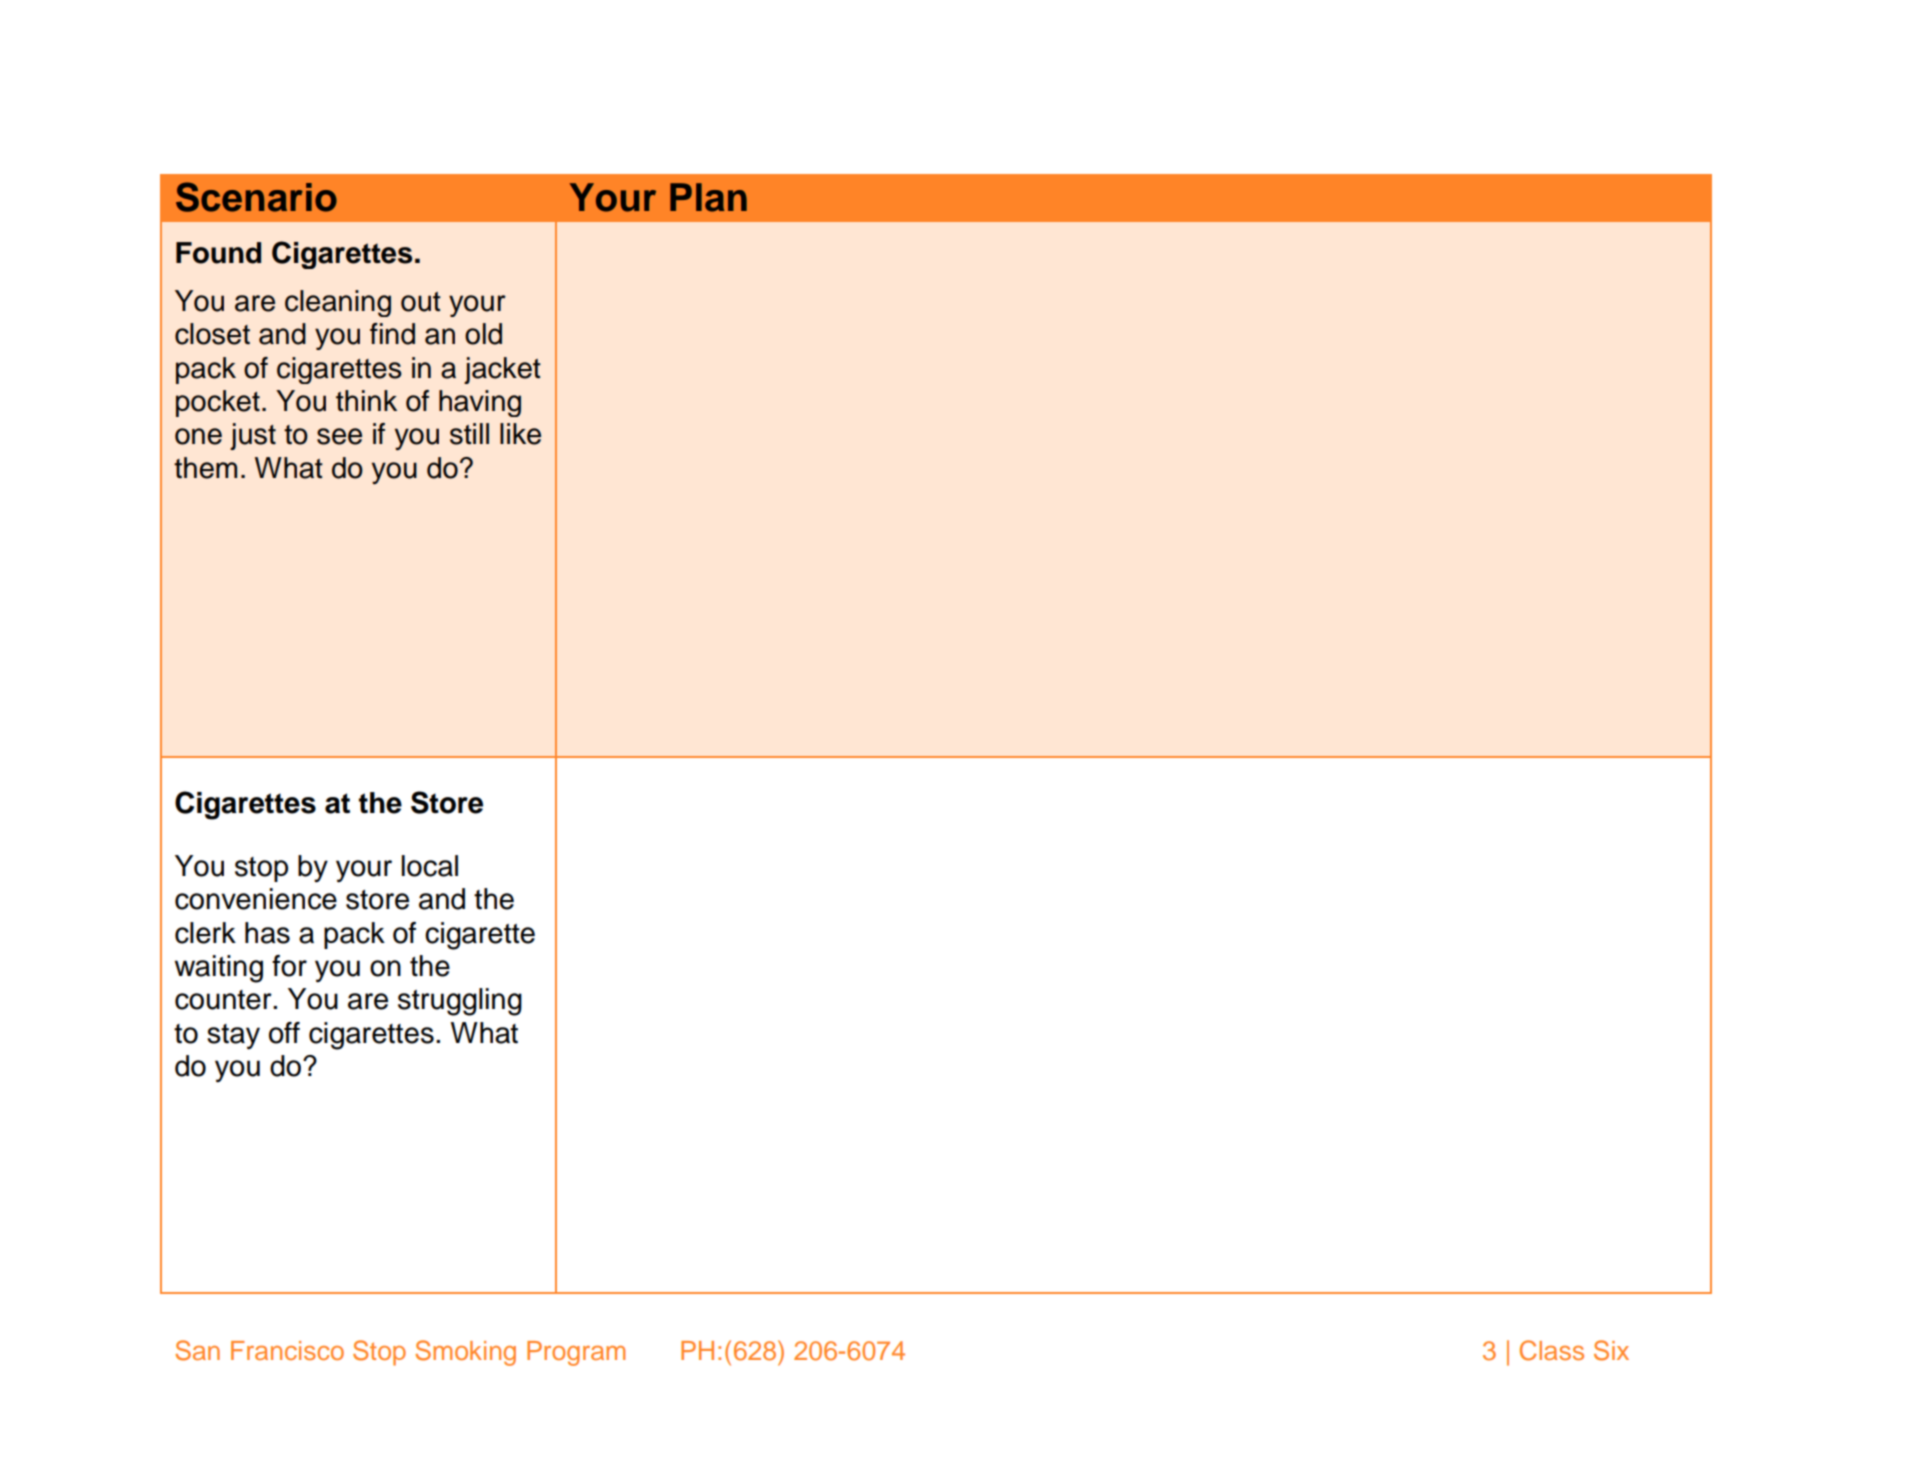 This image has height=1482, width=1918. Describe the element at coordinates (460, 1002) in the image. I see `struggling` at that location.
